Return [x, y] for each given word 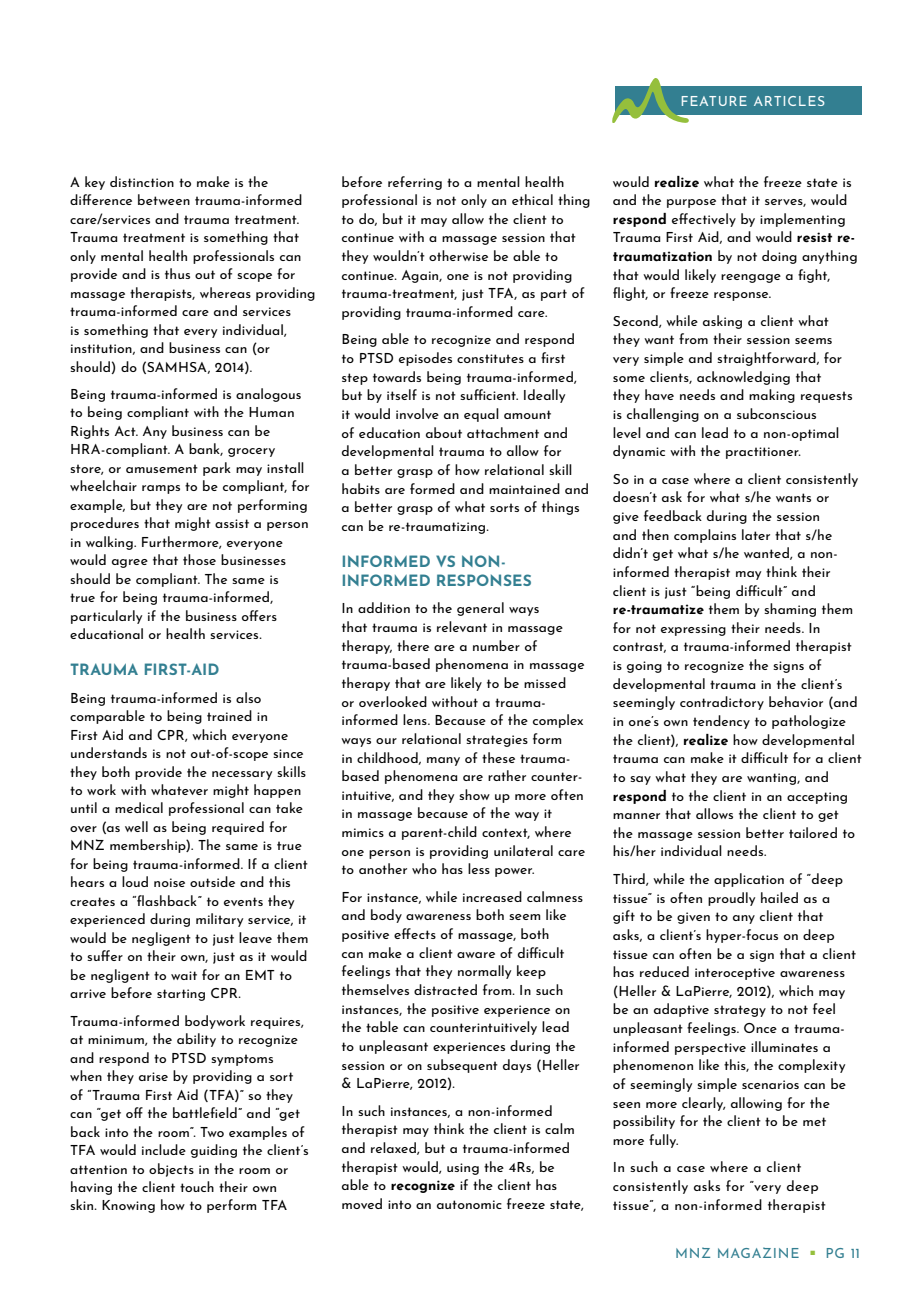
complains [705, 536]
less [479, 868]
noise [169, 882]
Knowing [128, 1206]
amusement [162, 468]
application [749, 880]
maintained [524, 488]
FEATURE [714, 101]
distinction [142, 181]
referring [415, 183]
